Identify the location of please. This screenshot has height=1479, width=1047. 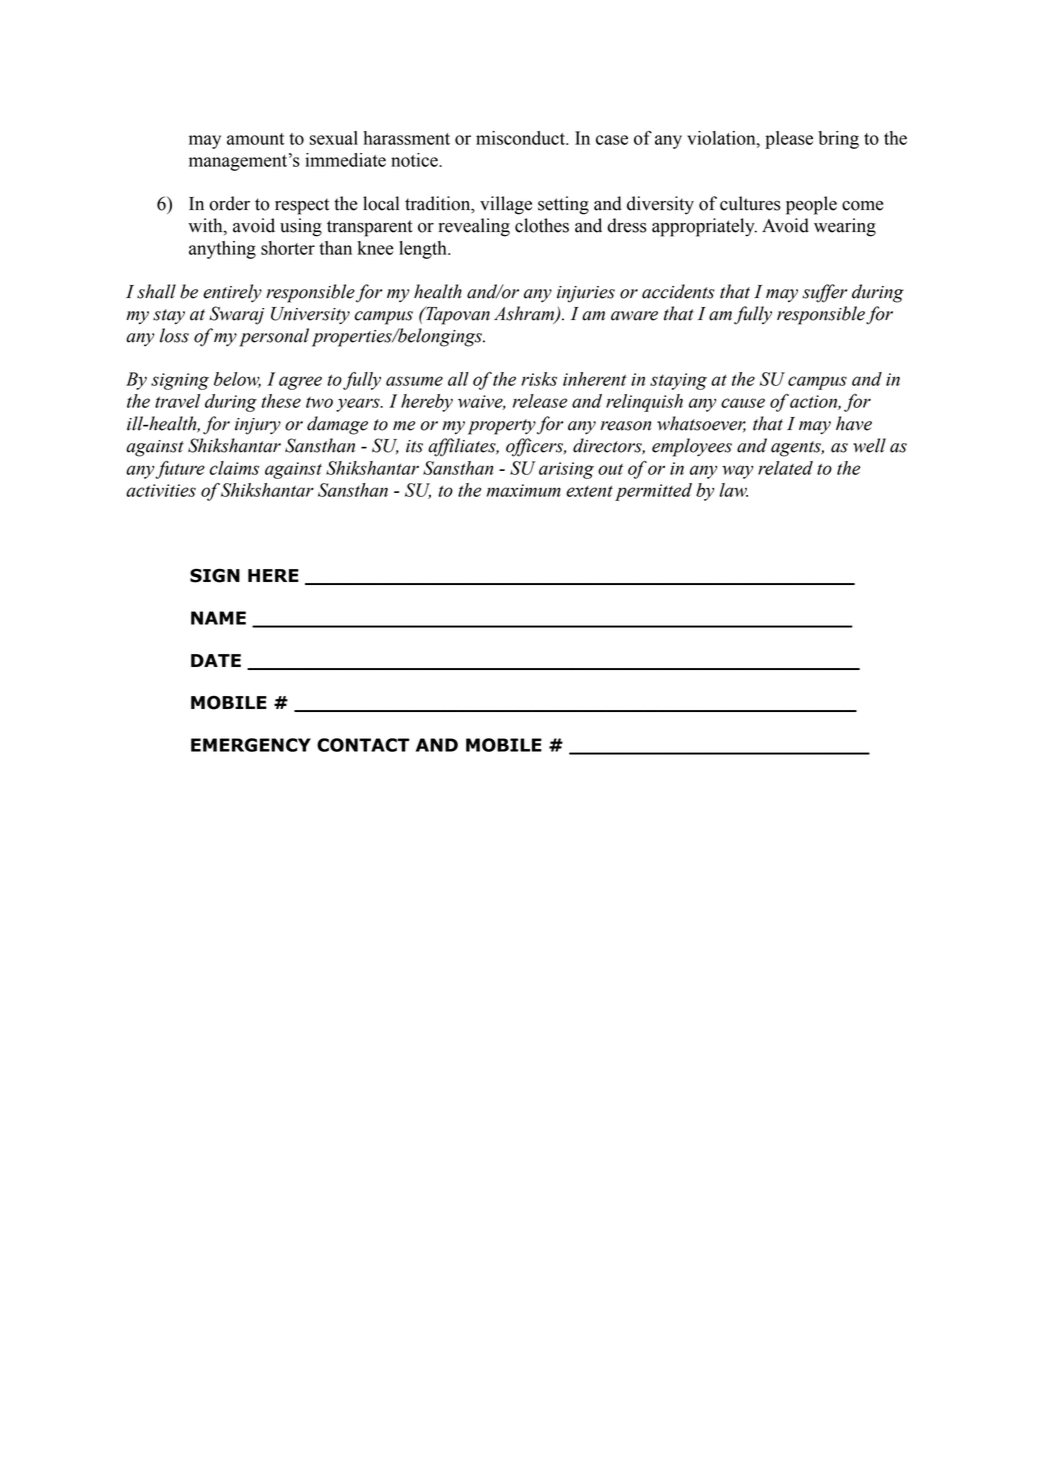
(789, 140).
